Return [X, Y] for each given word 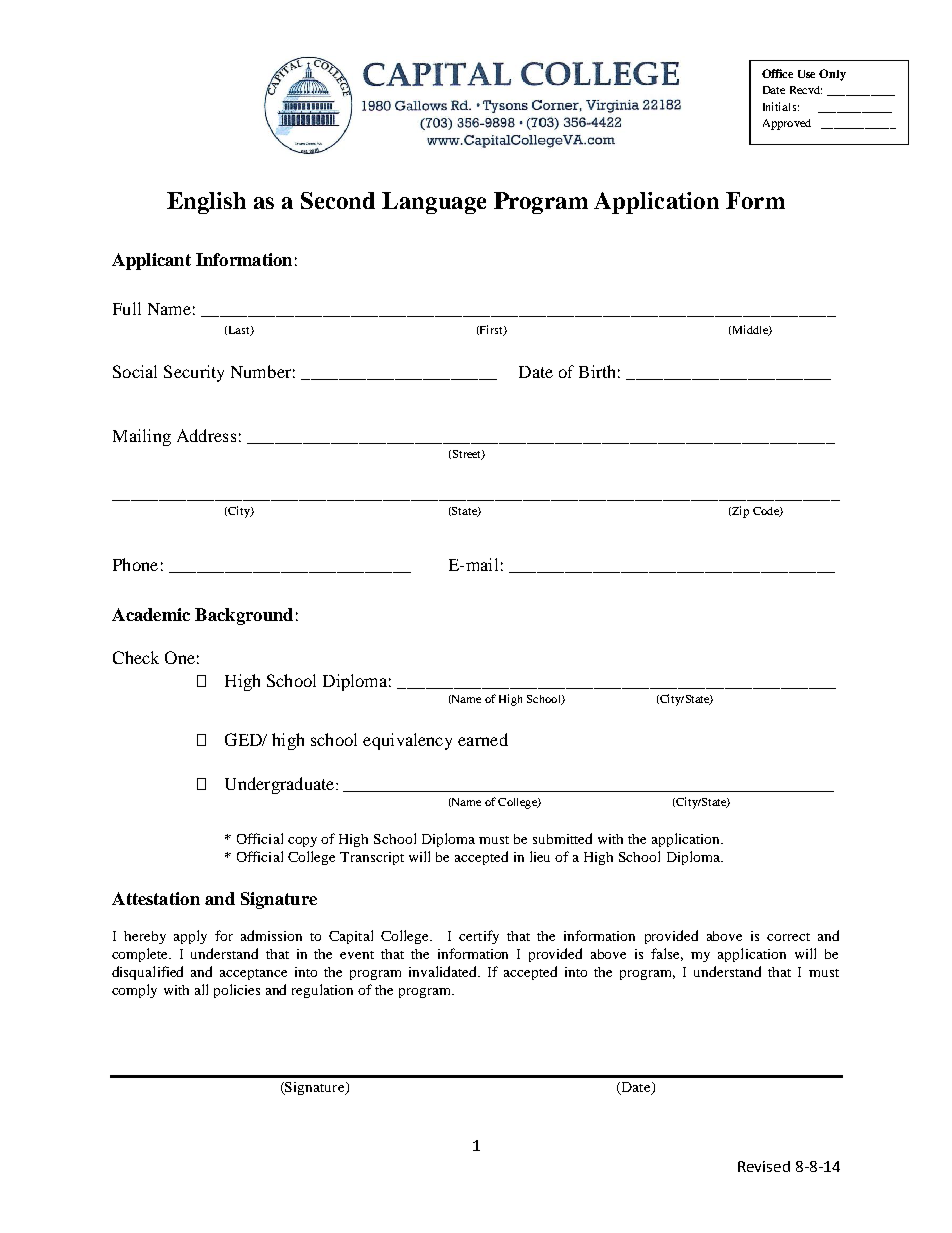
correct [788, 937]
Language [434, 203]
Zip [739, 512]
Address [206, 435]
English [206, 203]
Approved [787, 124]
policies [237, 991]
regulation [322, 991]
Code [767, 512]
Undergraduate [281, 785]
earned [483, 739]
